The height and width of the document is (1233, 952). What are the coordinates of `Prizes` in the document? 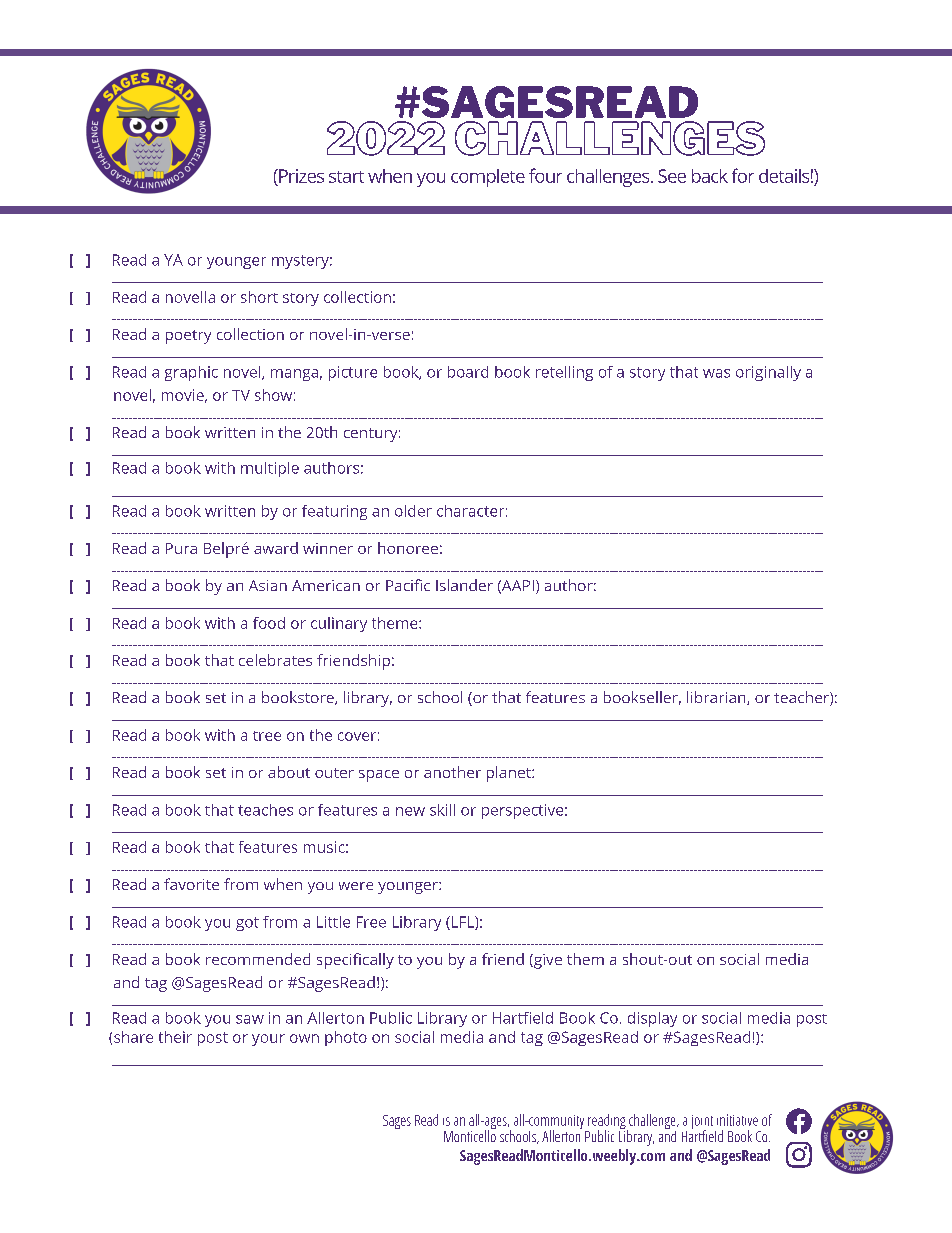 It's located at (300, 176).
